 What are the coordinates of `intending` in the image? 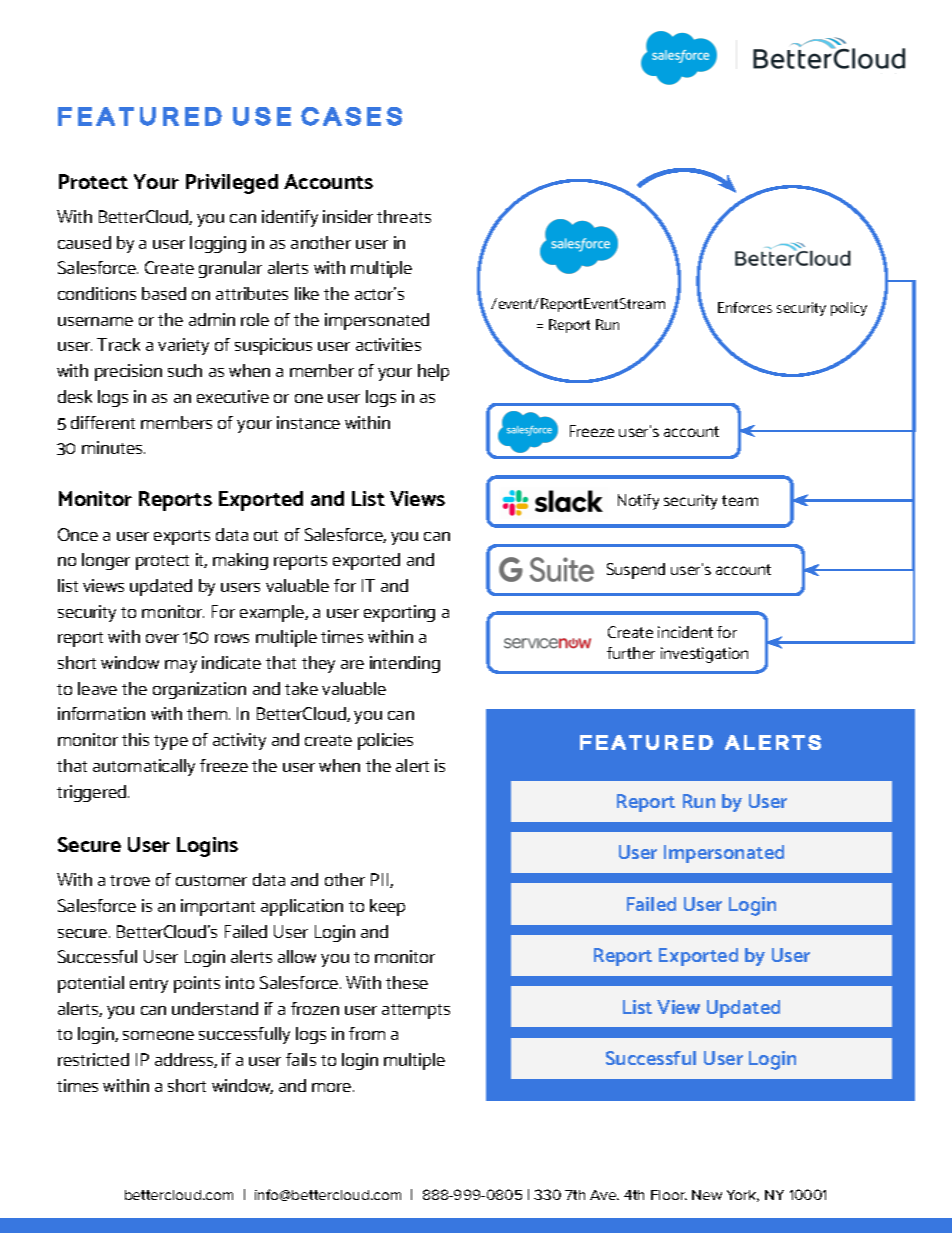 It's located at (405, 664).
